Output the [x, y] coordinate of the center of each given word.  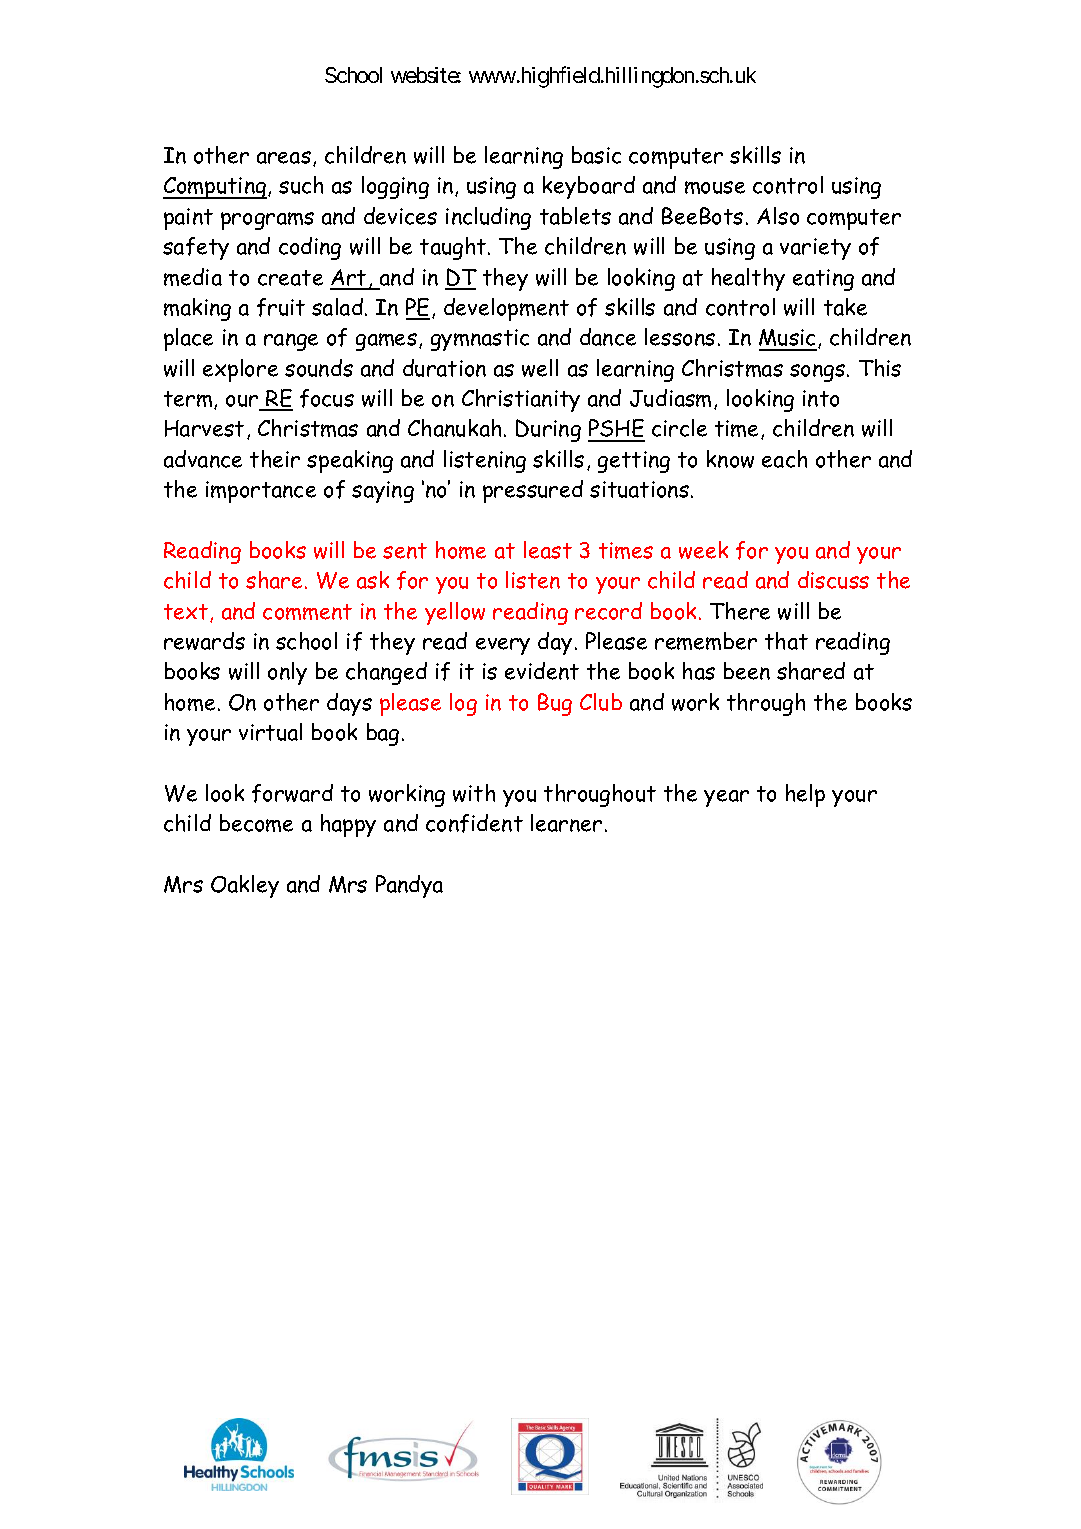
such [301, 185]
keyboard [589, 187]
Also [778, 216]
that [786, 641]
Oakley [245, 886]
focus [327, 398]
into [821, 398]
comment [307, 612]
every [503, 646]
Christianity [521, 400]
